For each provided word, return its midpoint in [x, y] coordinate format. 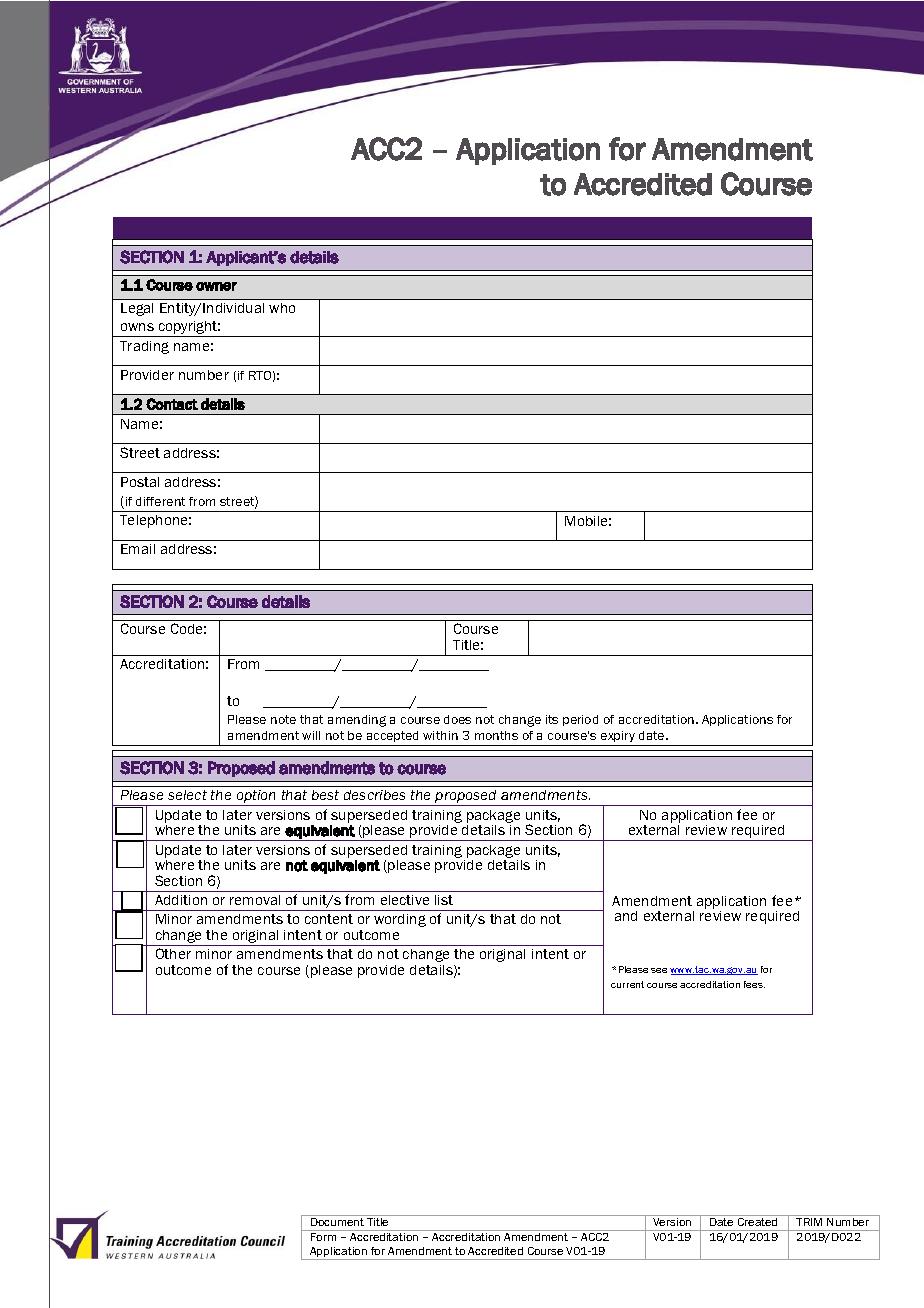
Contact [172, 404]
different [160, 501]
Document [337, 1222]
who [282, 308]
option [256, 798]
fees [754, 984]
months [496, 735]
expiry [618, 736]
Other [173, 953]
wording [400, 920]
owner [216, 286]
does [457, 719]
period [580, 720]
